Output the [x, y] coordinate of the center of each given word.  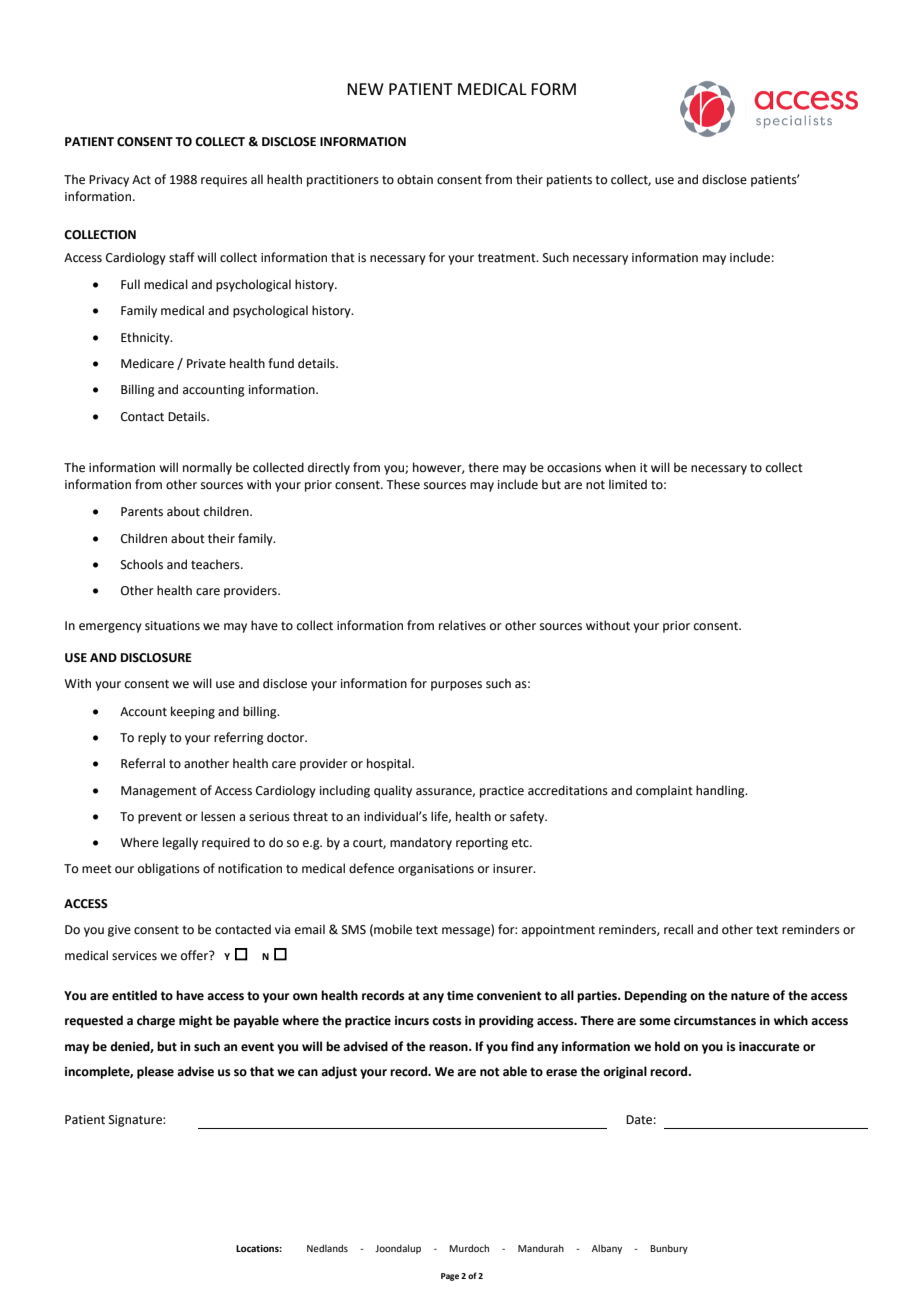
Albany [607, 1249]
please [155, 1072]
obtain [415, 179]
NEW [365, 89]
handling [721, 791]
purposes [456, 686]
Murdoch [469, 1248]
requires [224, 181]
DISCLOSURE [156, 658]
